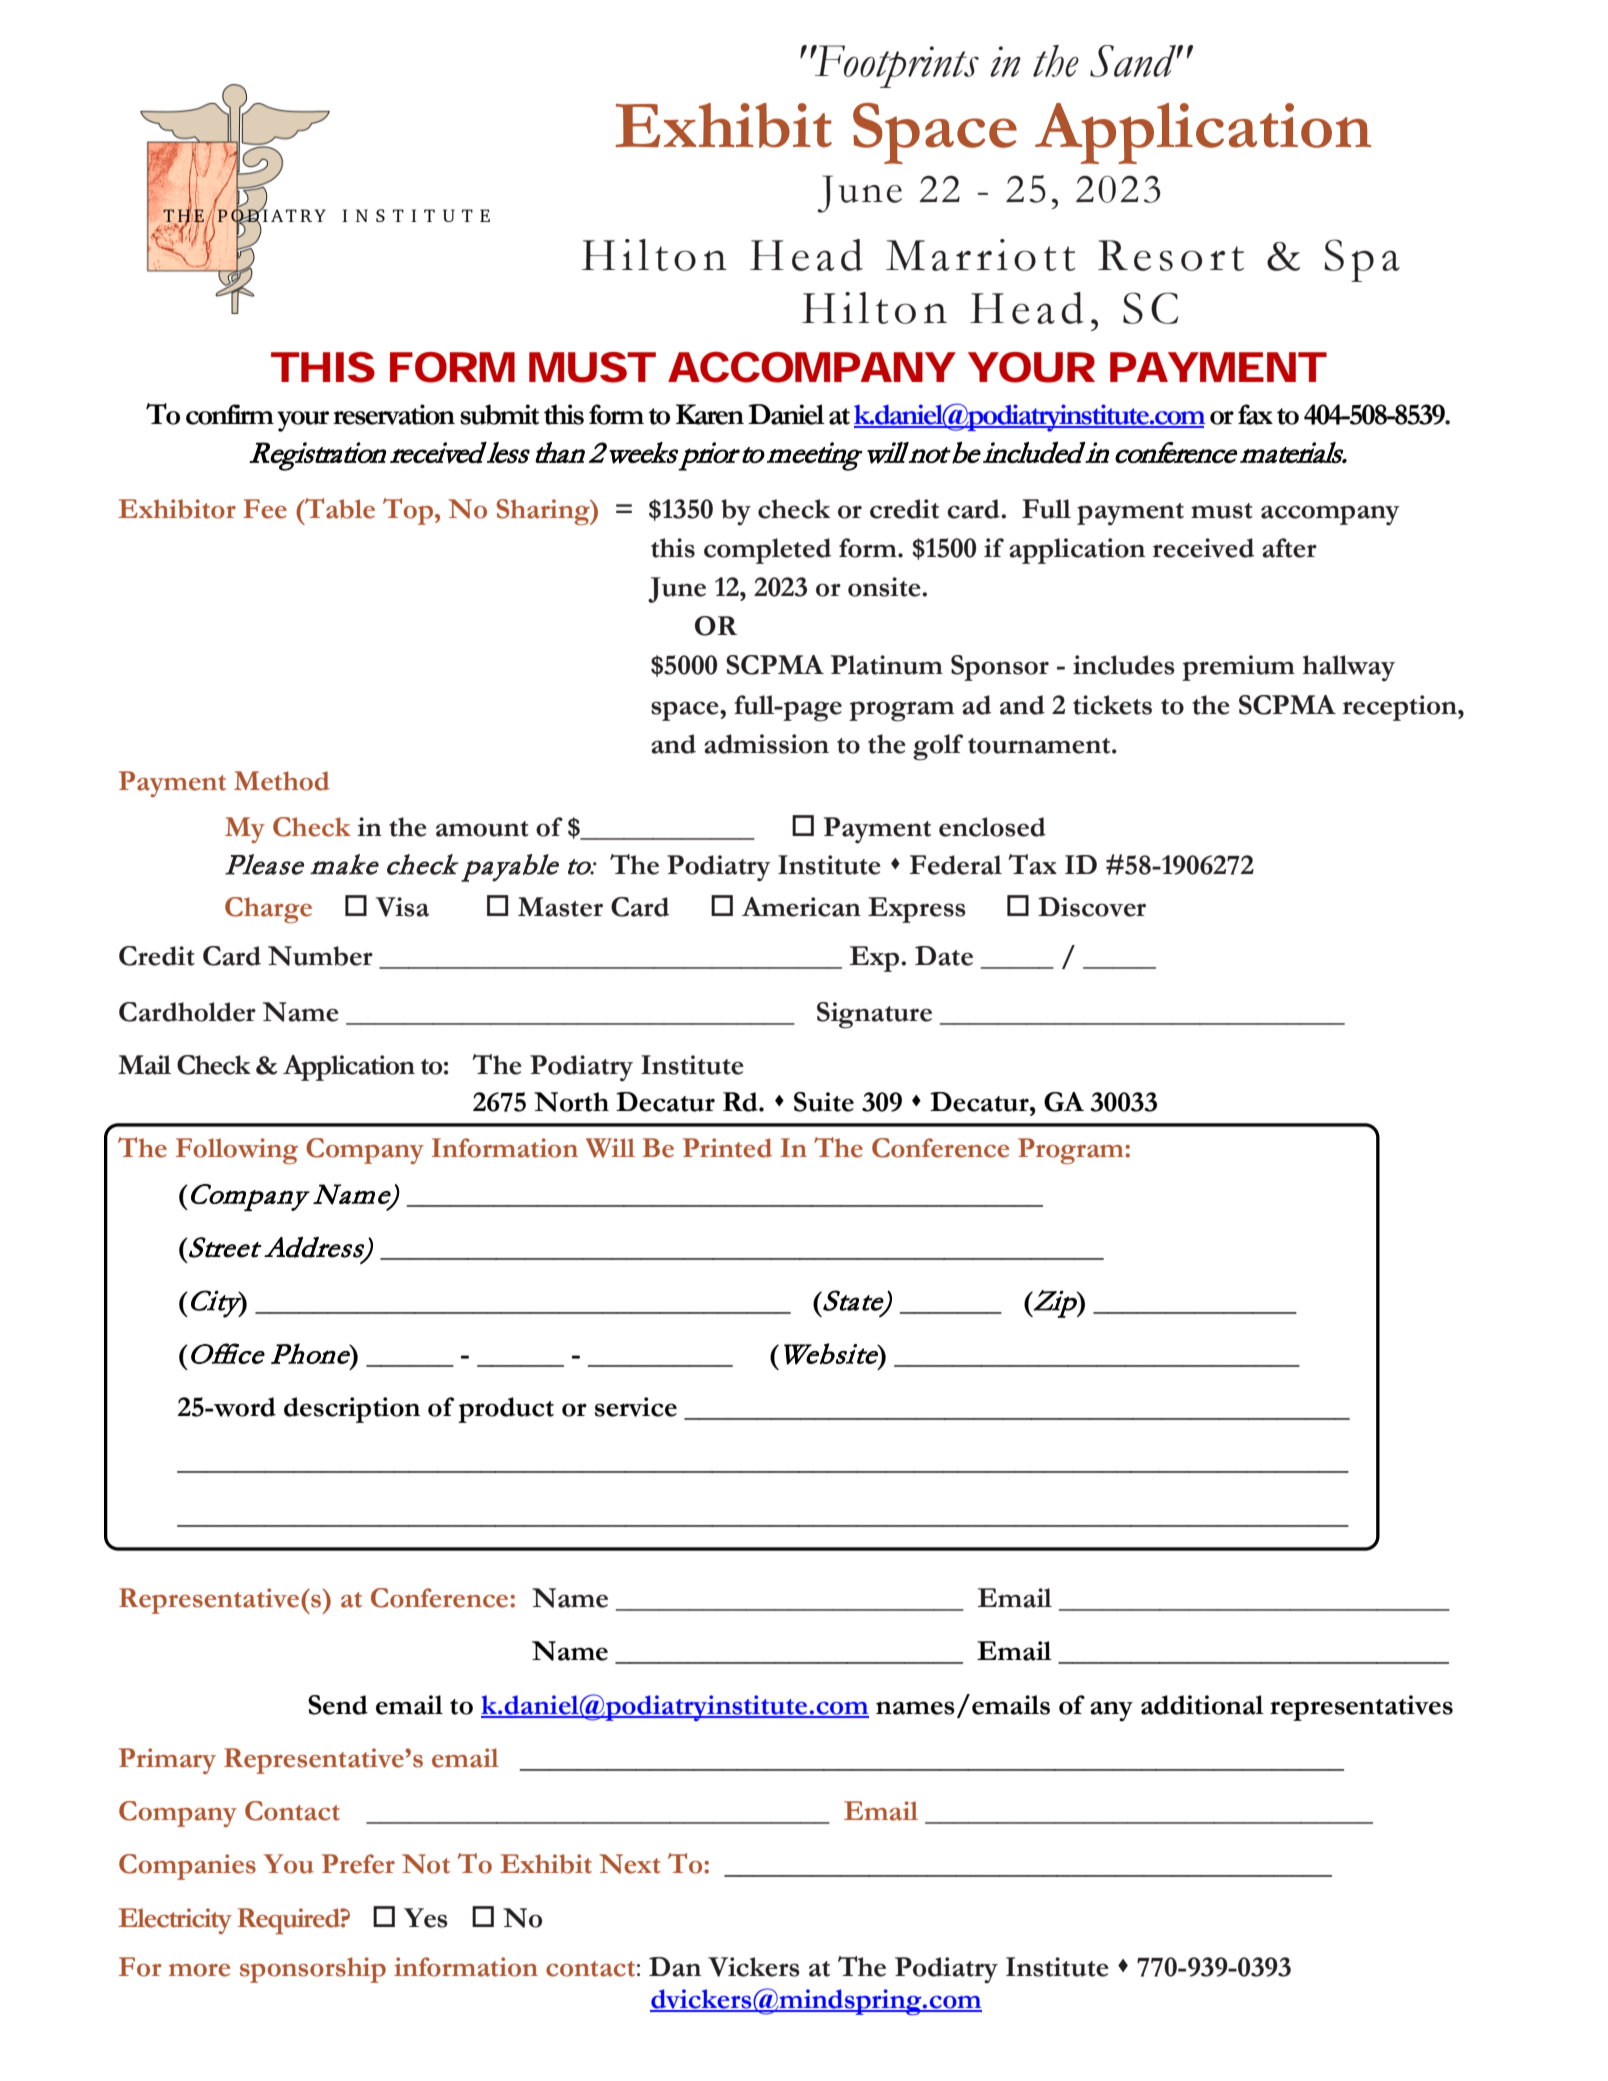 This screenshot has width=1608, height=2081. Describe the element at coordinates (282, 781) in the screenshot. I see `Method` at that location.
